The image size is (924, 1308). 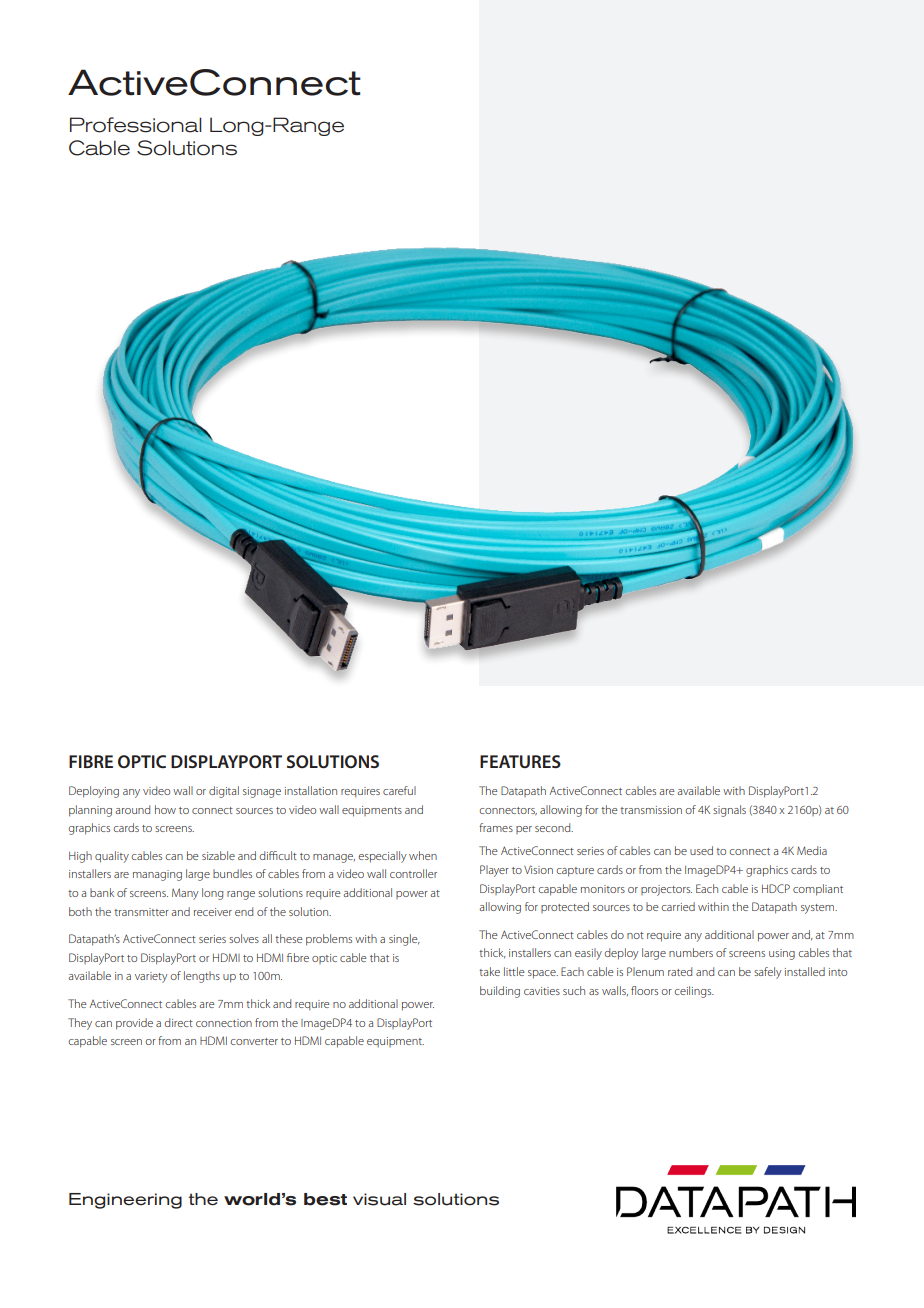 What do you see at coordinates (141, 912) in the screenshot?
I see `transmitter` at bounding box center [141, 912].
